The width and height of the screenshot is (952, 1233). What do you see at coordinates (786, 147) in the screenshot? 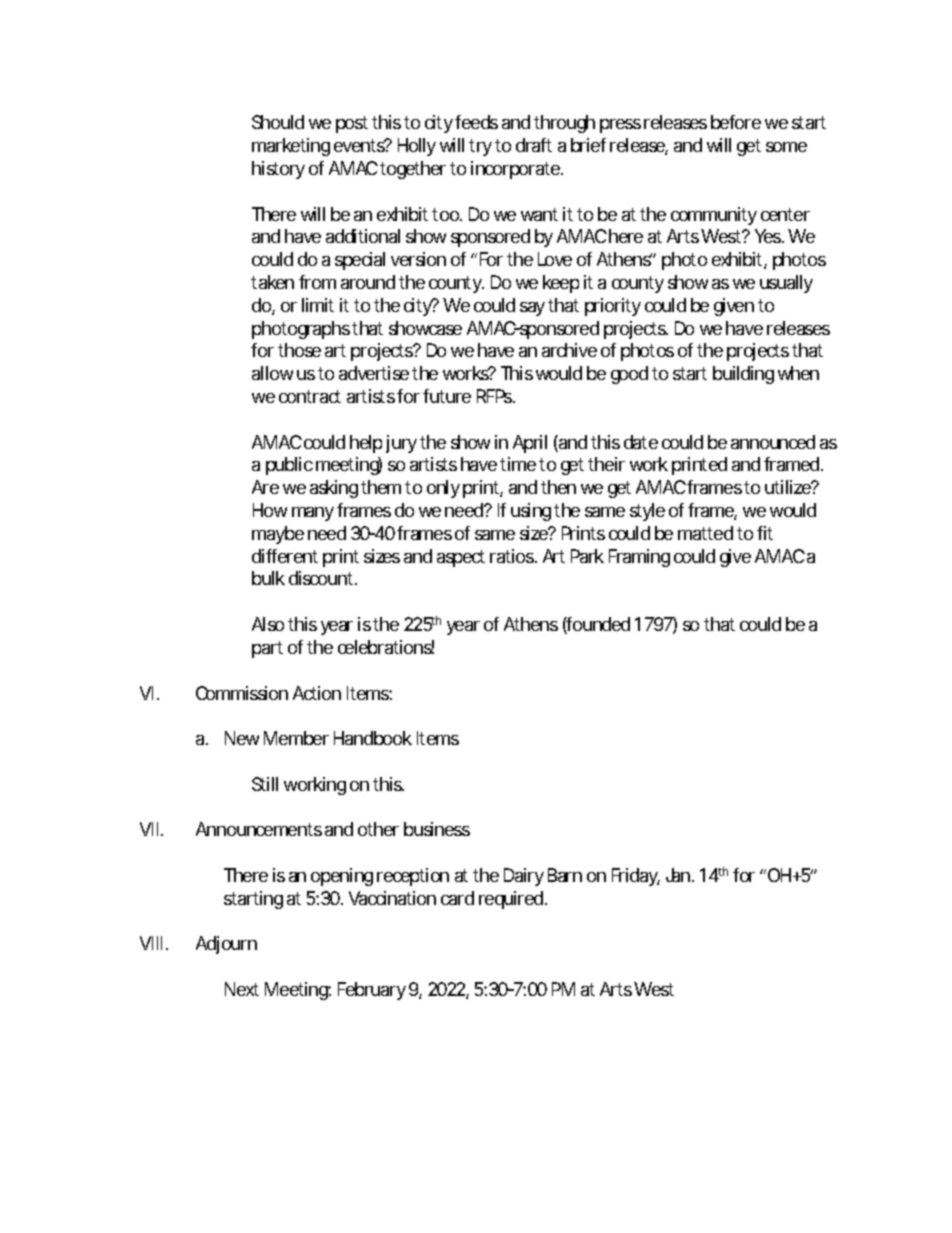
I see `some` at bounding box center [786, 147].
